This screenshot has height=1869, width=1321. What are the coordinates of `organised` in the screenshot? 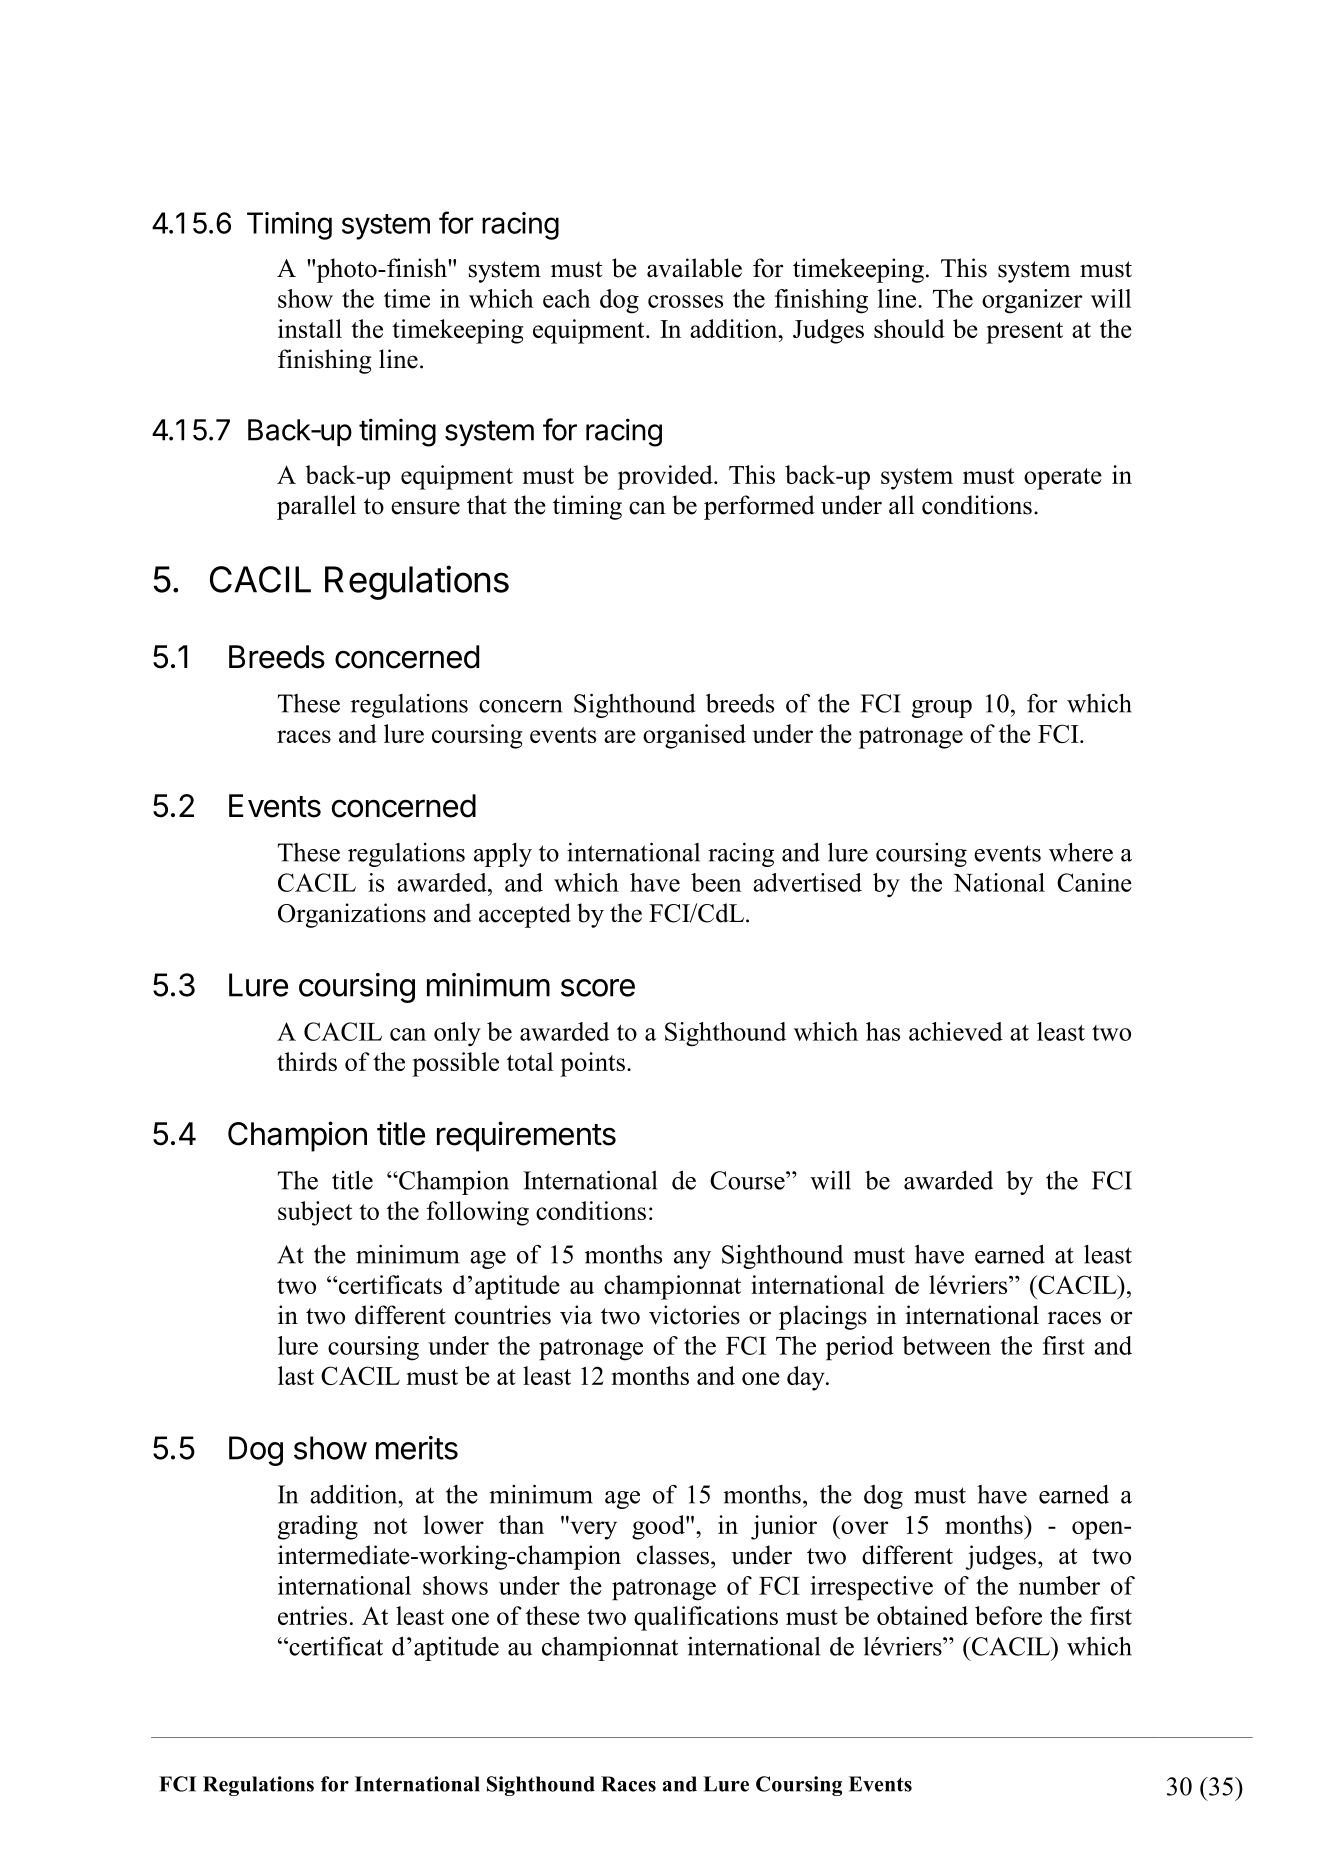 It's located at (694, 736).
